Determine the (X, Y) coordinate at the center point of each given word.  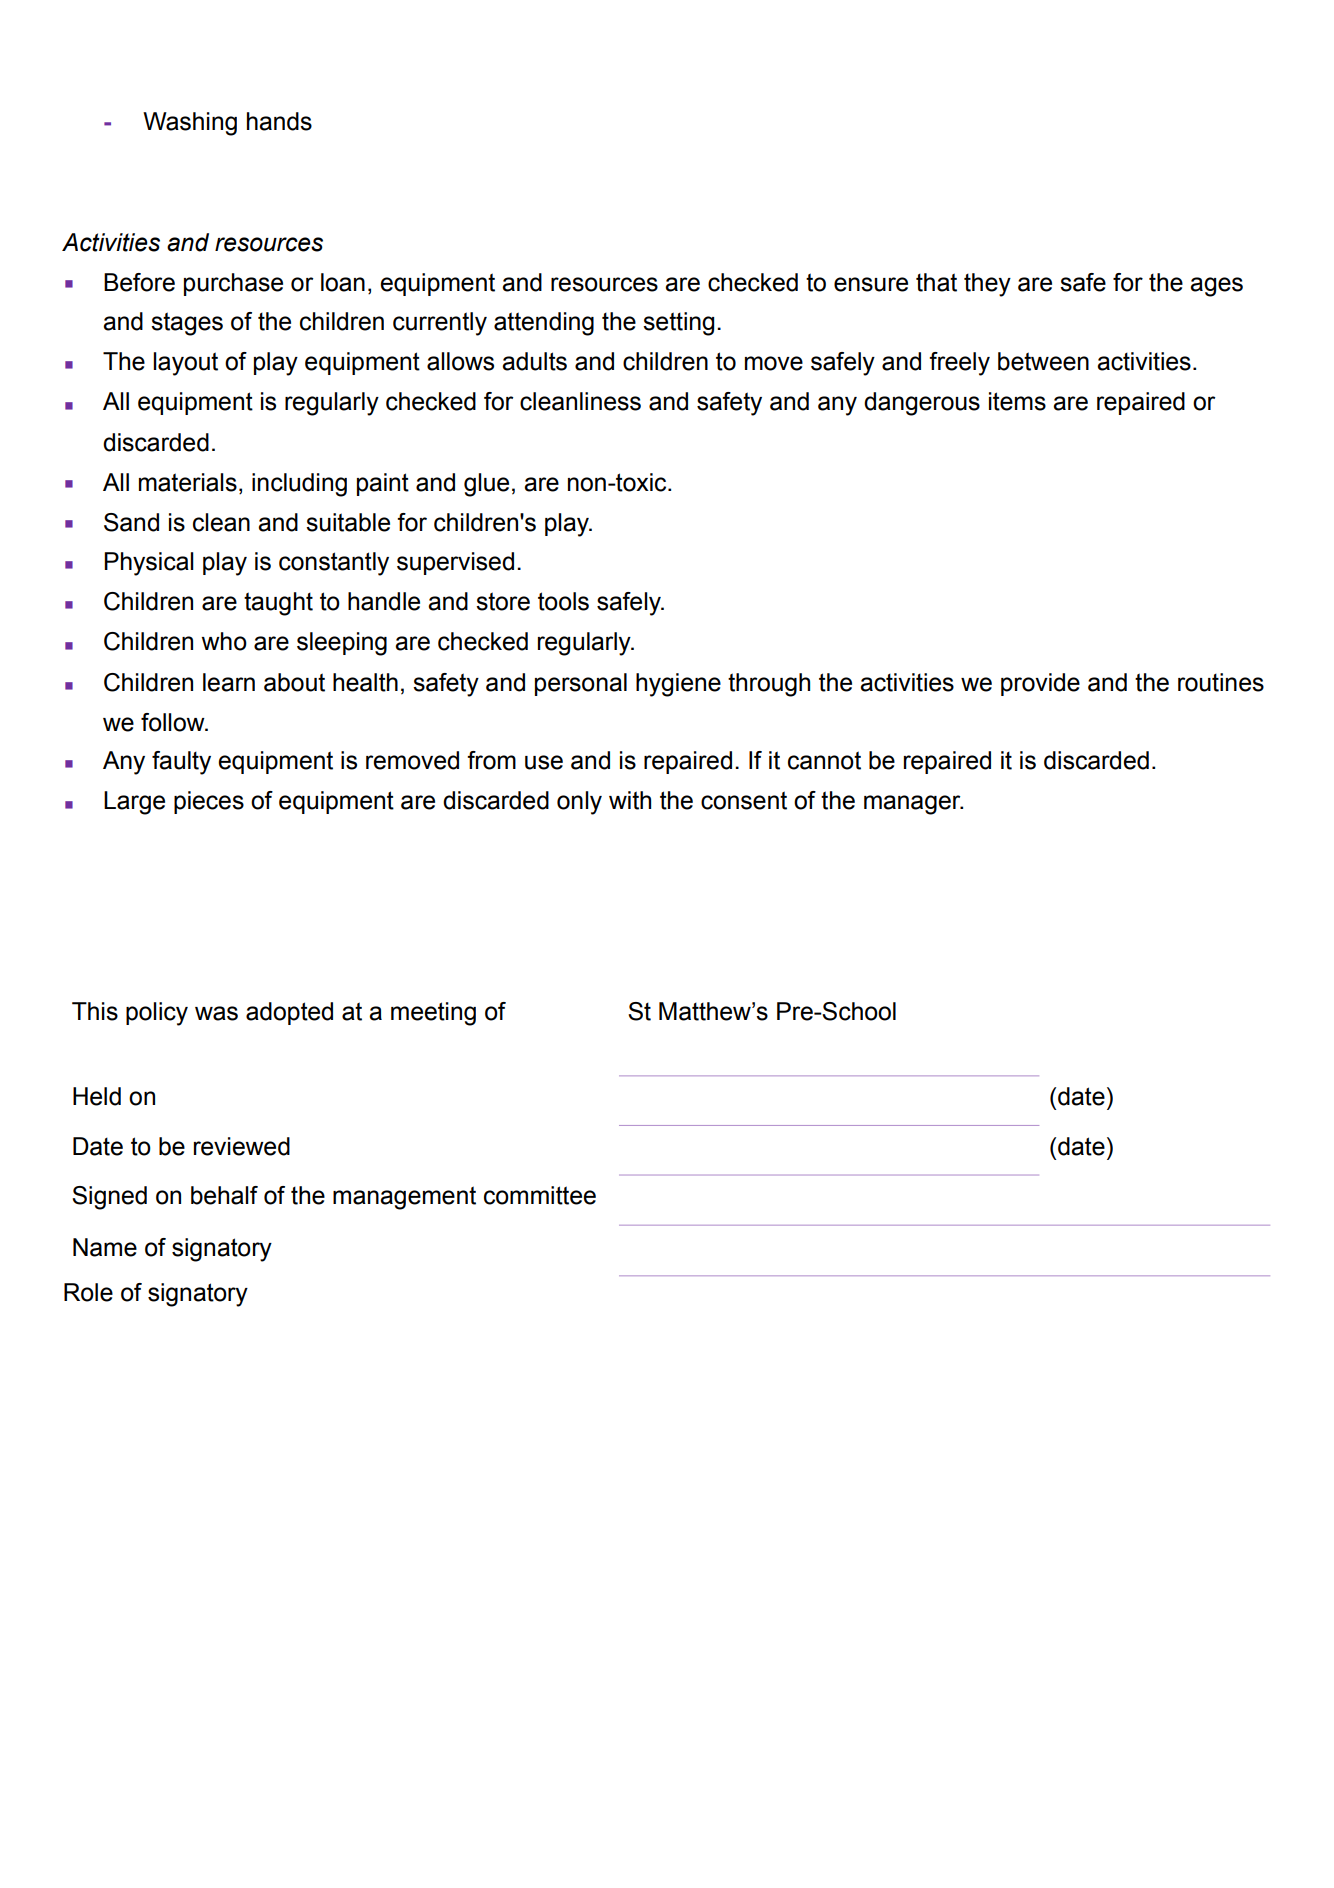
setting (678, 324)
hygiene (678, 685)
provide (1040, 684)
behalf (224, 1195)
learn (229, 682)
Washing (190, 124)
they (987, 285)
